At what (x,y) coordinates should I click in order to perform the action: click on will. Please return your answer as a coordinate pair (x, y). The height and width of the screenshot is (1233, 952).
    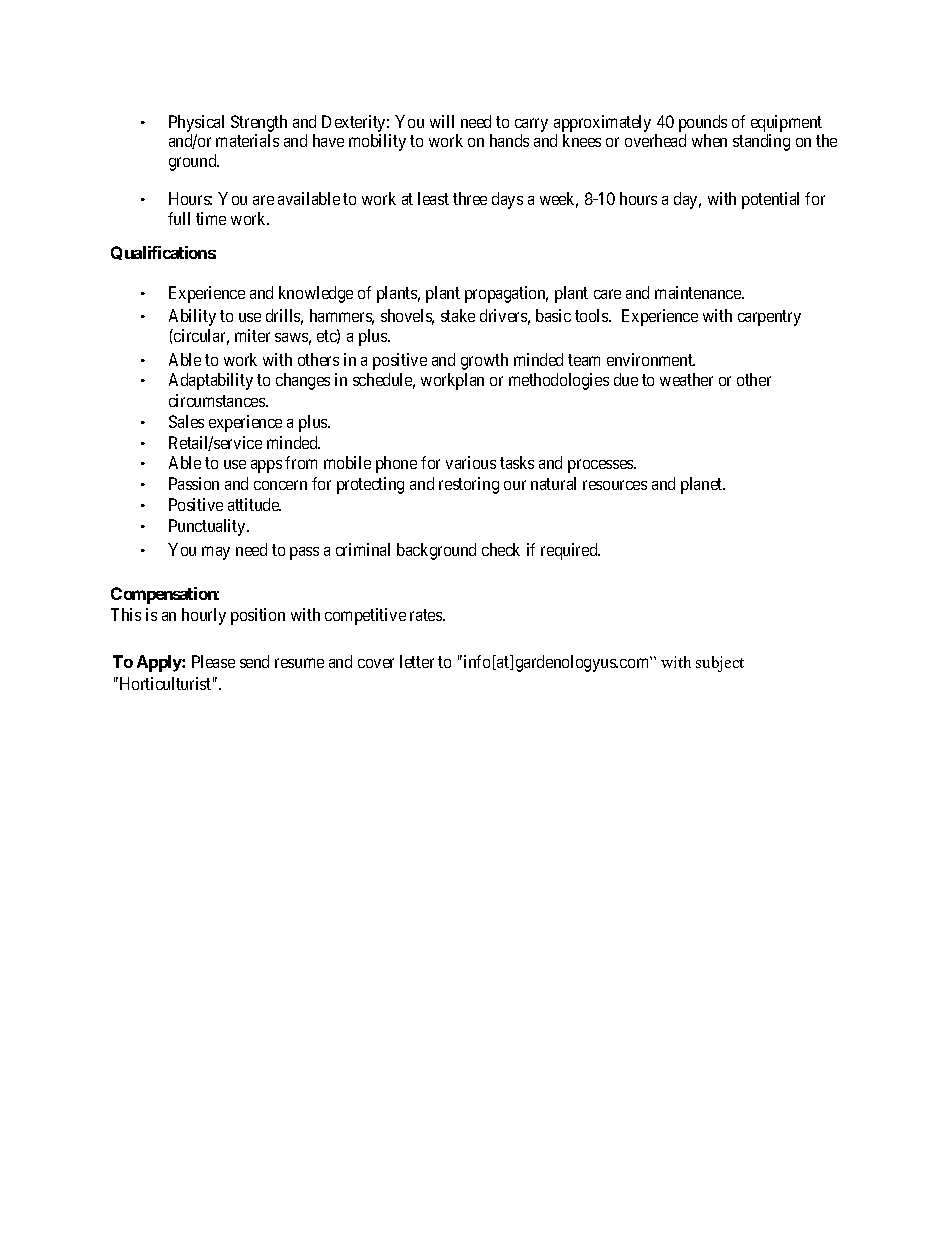
    Looking at the image, I should click on (442, 121).
